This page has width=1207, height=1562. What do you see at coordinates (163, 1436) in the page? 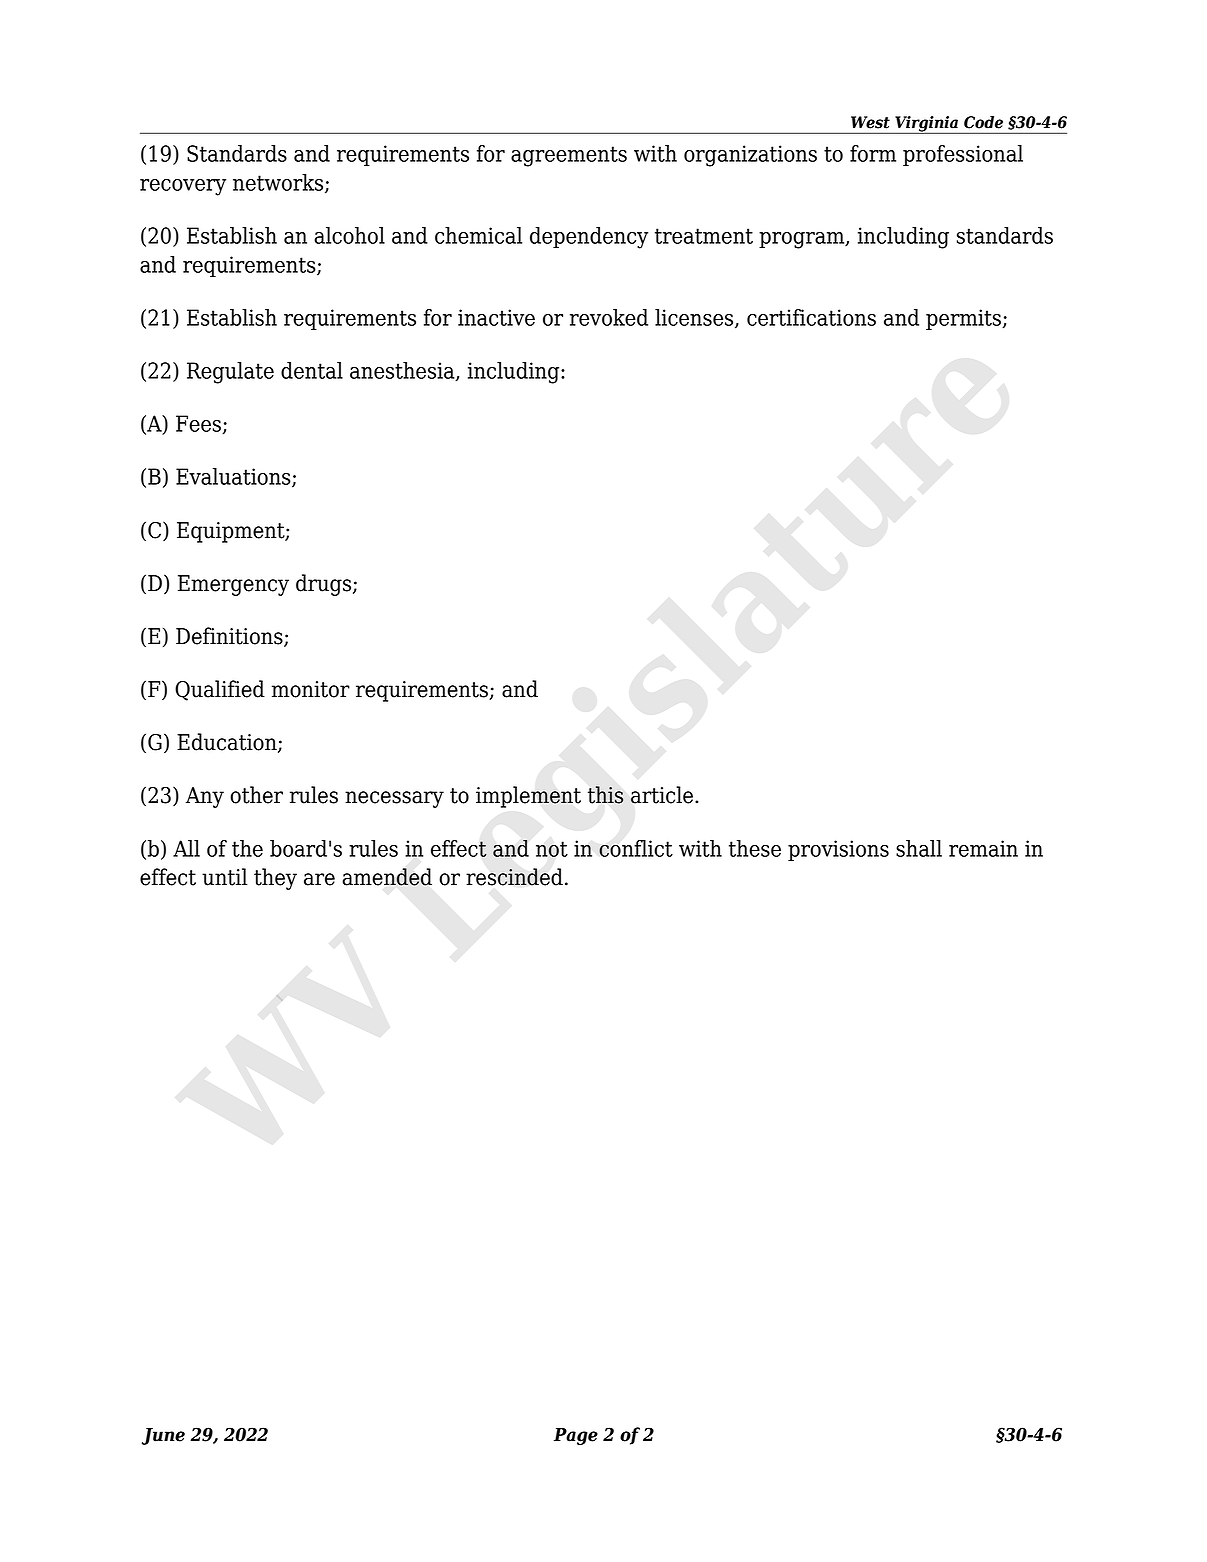
I see `June` at bounding box center [163, 1436].
